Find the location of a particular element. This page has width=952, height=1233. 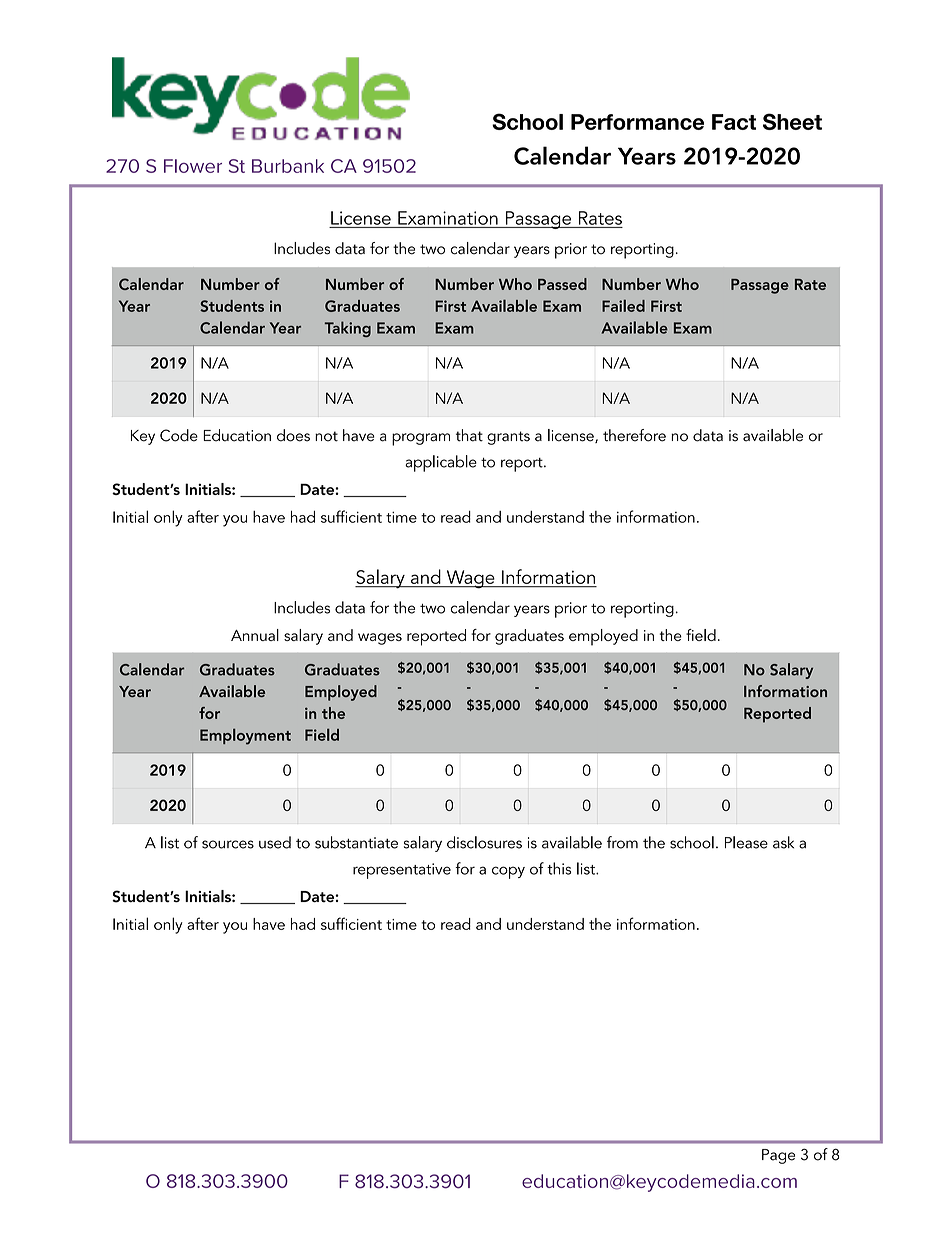

does is located at coordinates (293, 435).
